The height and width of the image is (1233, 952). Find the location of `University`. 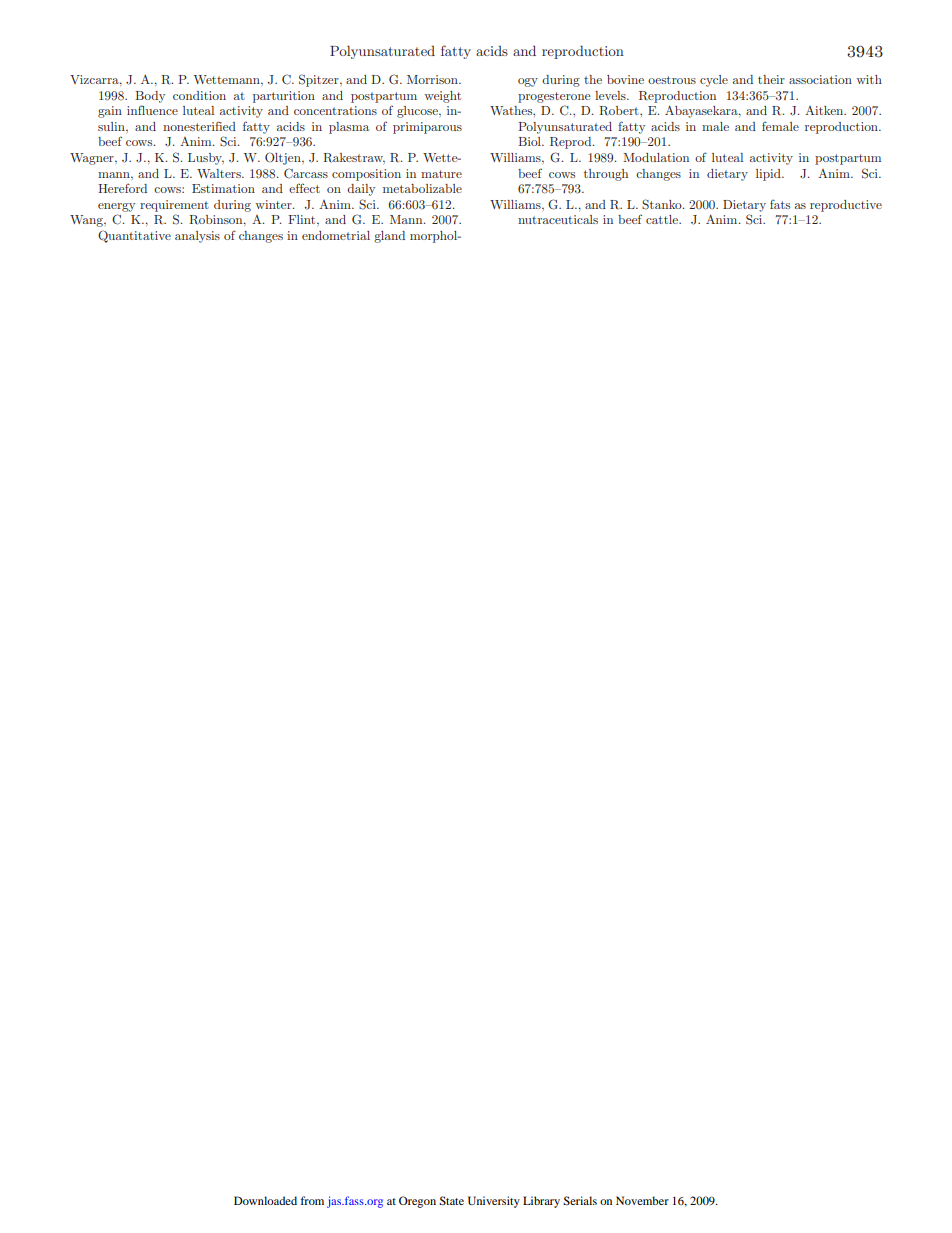

University is located at coordinates (494, 1202).
